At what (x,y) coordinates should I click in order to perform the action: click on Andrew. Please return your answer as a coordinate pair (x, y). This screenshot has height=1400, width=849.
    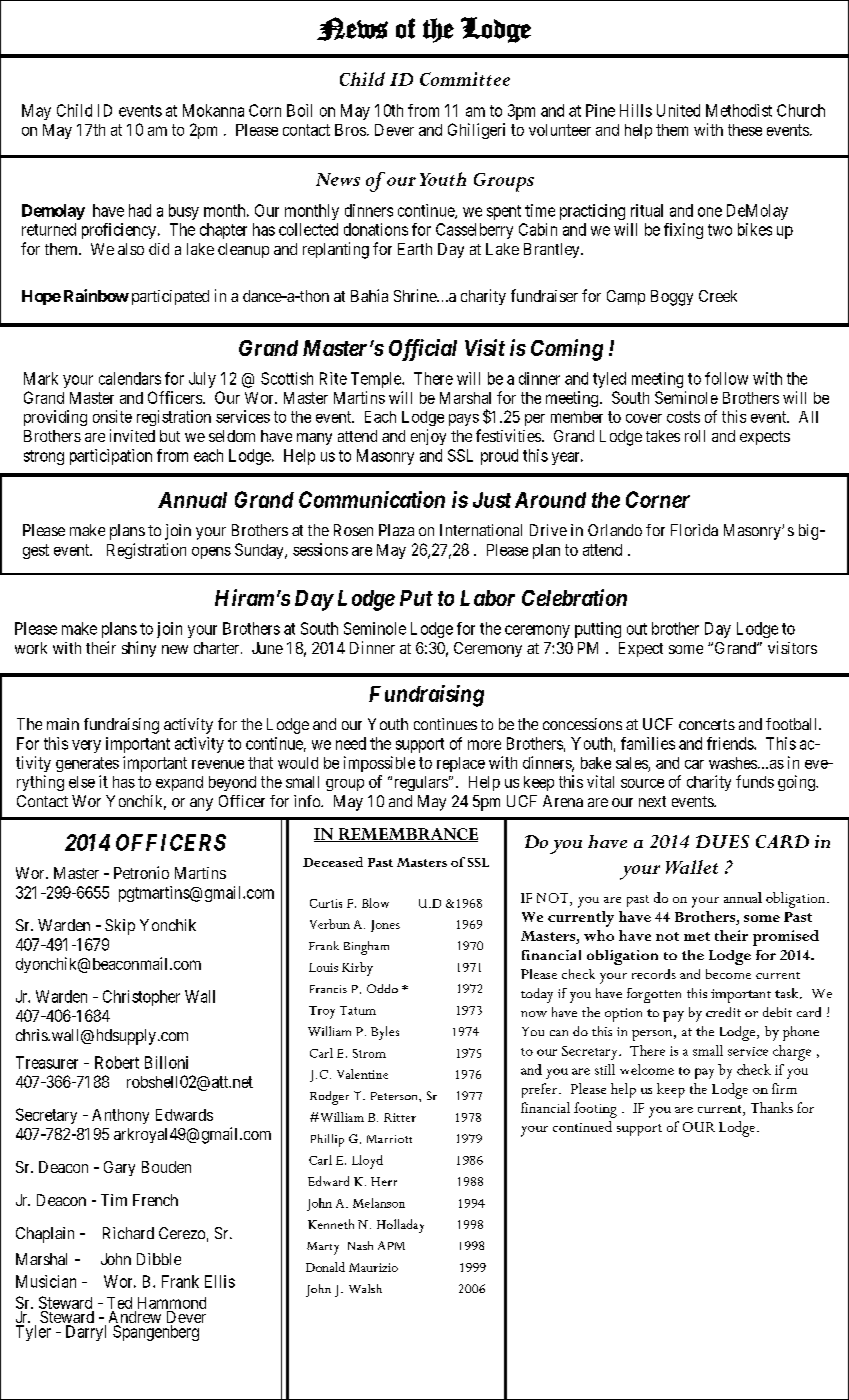
    Looking at the image, I should click on (135, 1318).
